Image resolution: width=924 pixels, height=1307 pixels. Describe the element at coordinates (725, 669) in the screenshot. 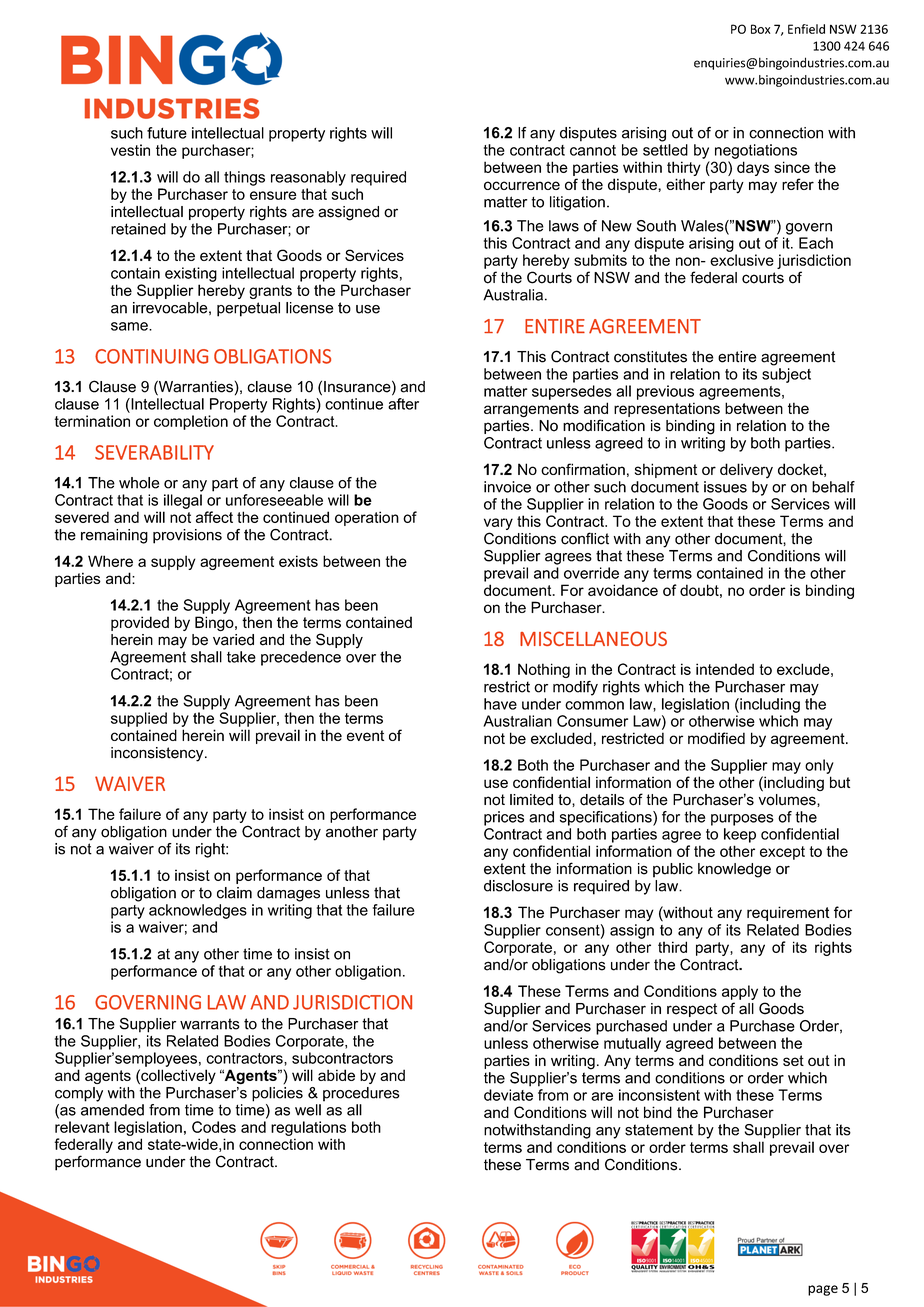

I see `intended` at that location.
